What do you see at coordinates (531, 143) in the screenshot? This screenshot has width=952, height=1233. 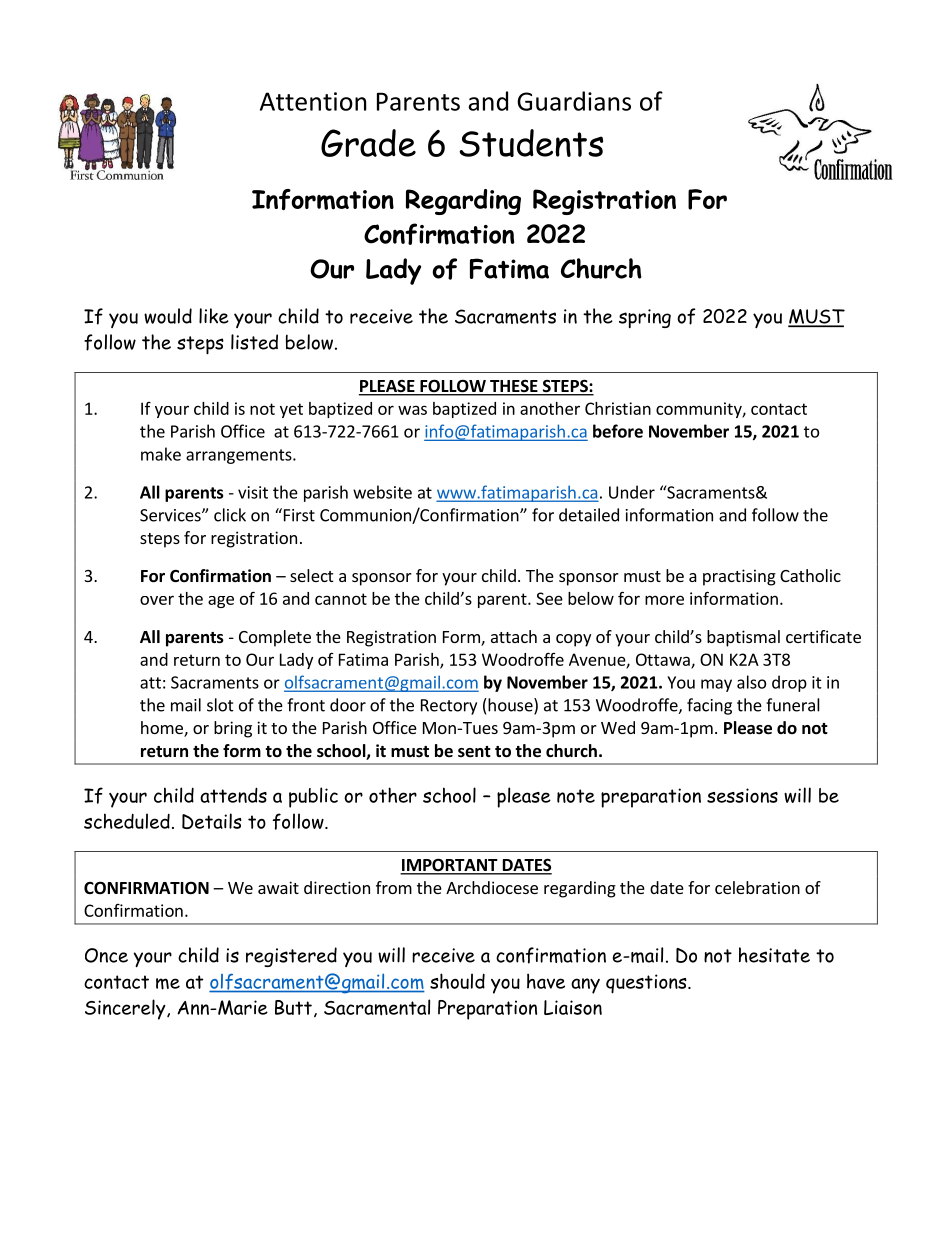 I see `Students` at bounding box center [531, 143].
